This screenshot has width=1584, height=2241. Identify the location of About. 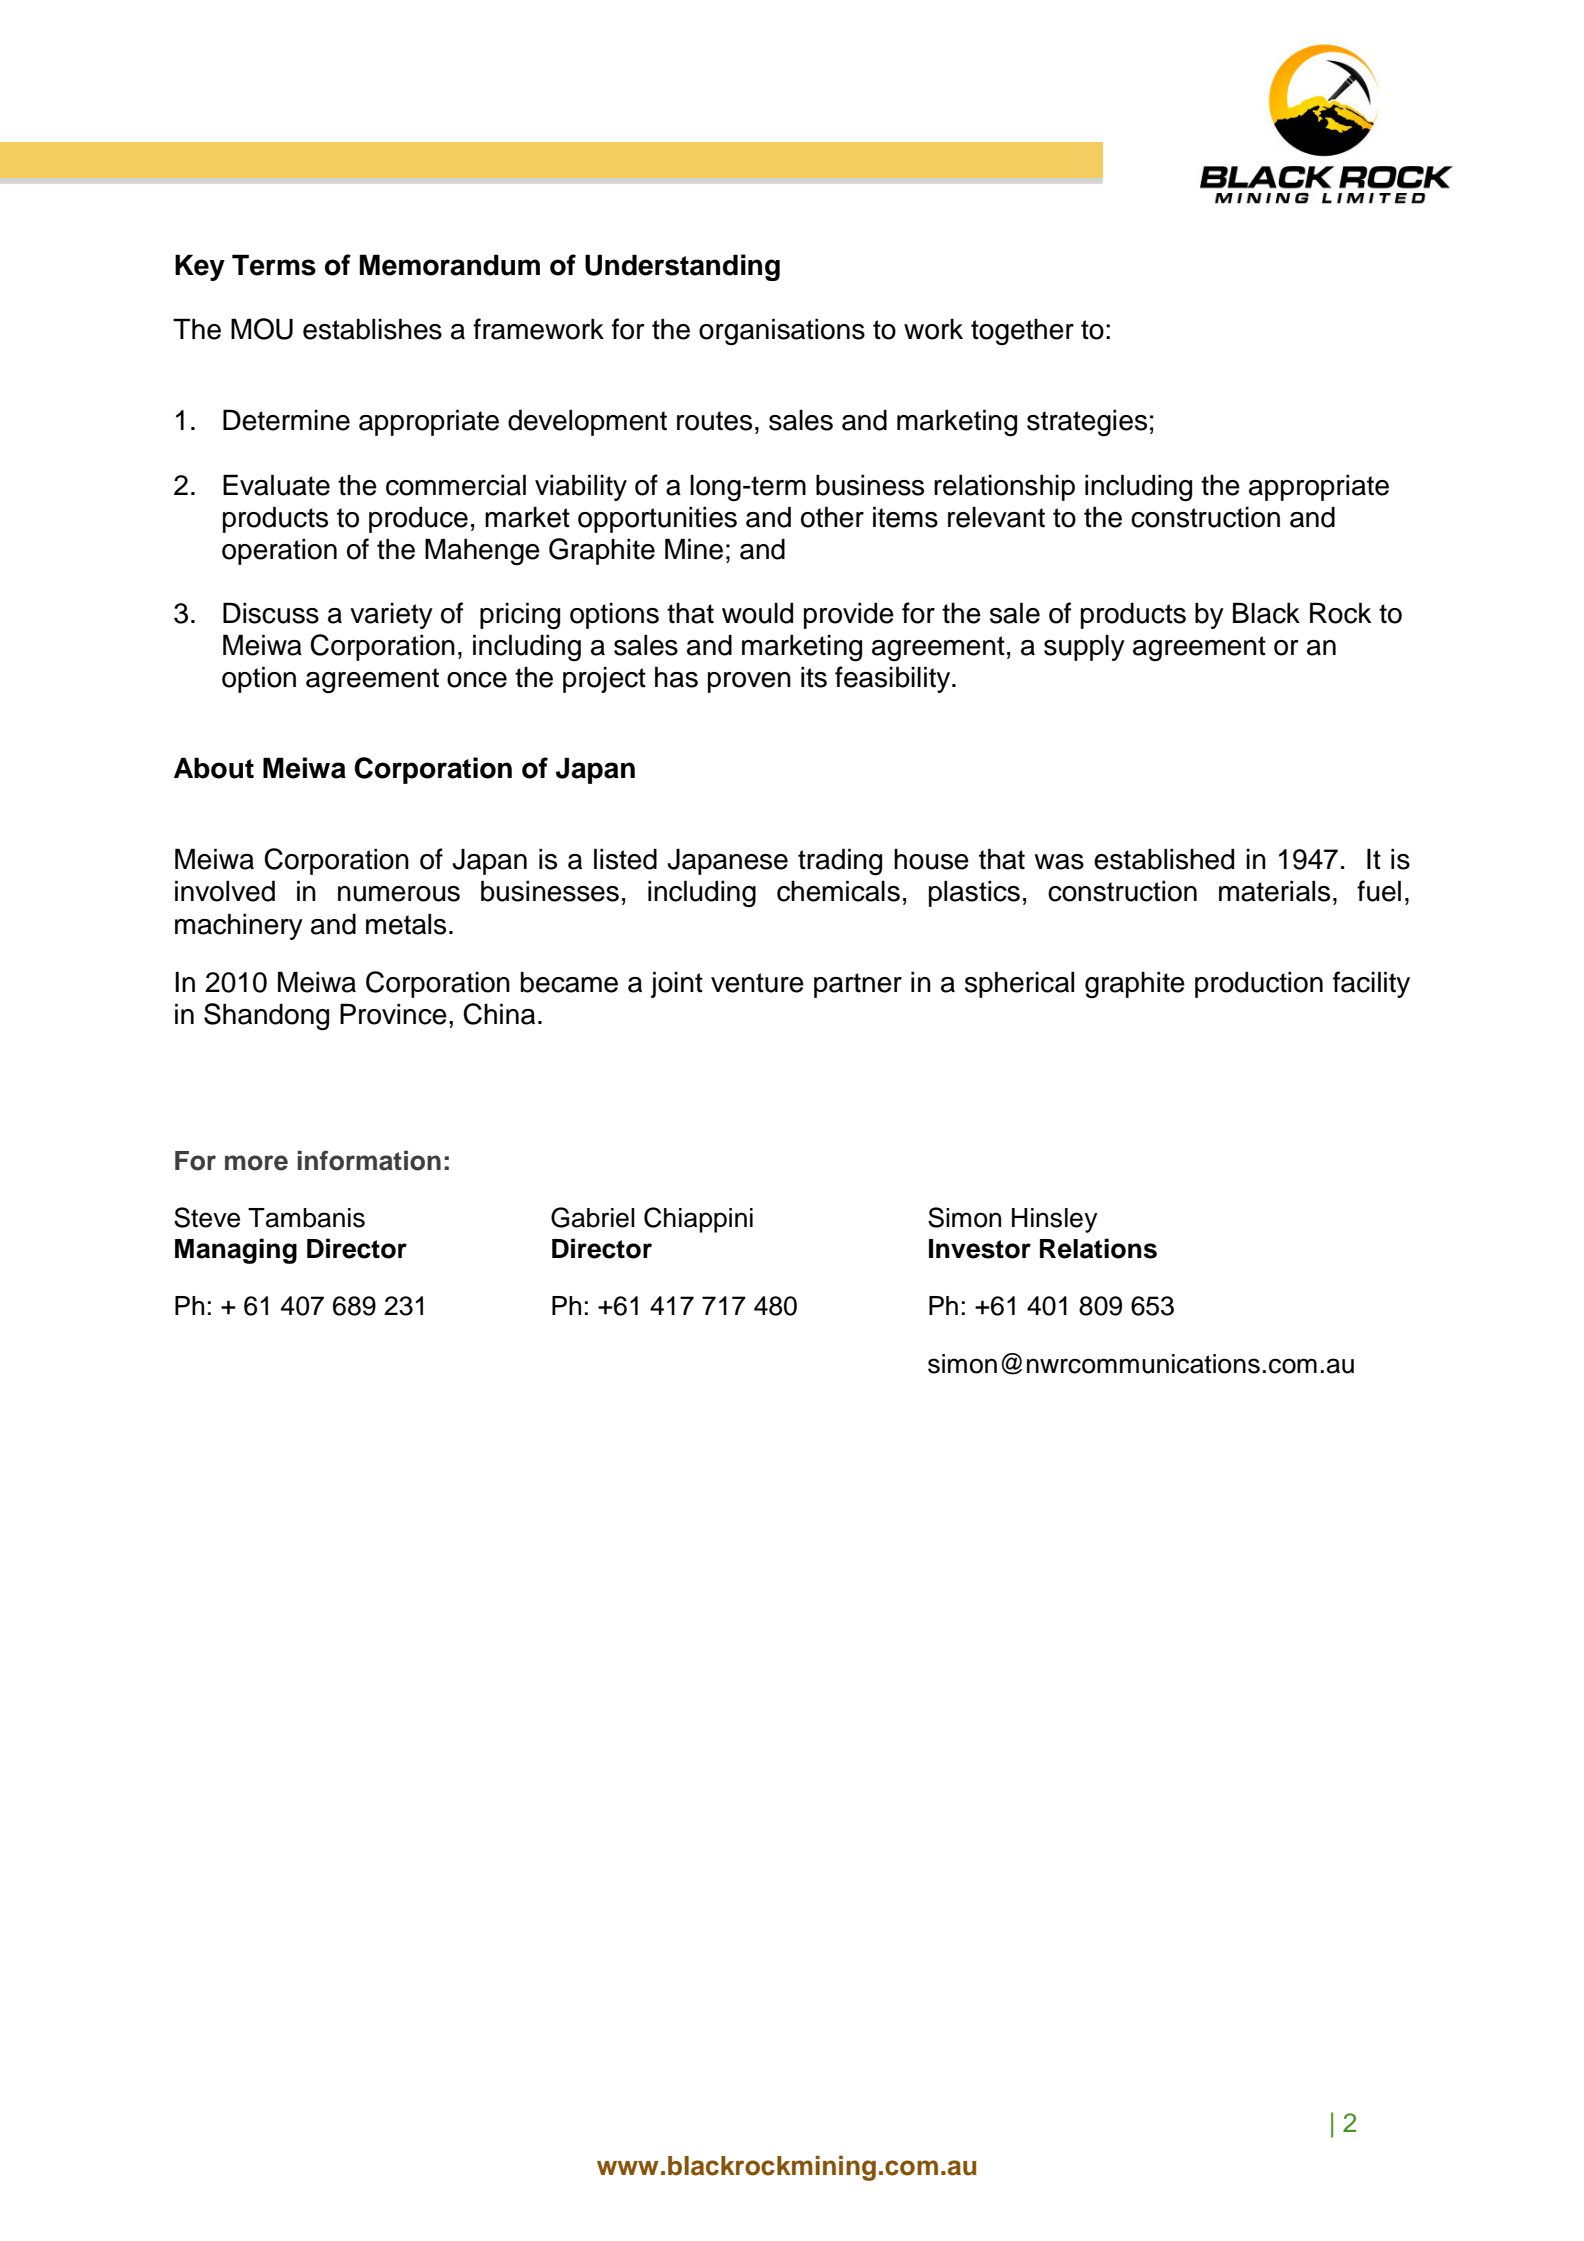
(214, 768).
